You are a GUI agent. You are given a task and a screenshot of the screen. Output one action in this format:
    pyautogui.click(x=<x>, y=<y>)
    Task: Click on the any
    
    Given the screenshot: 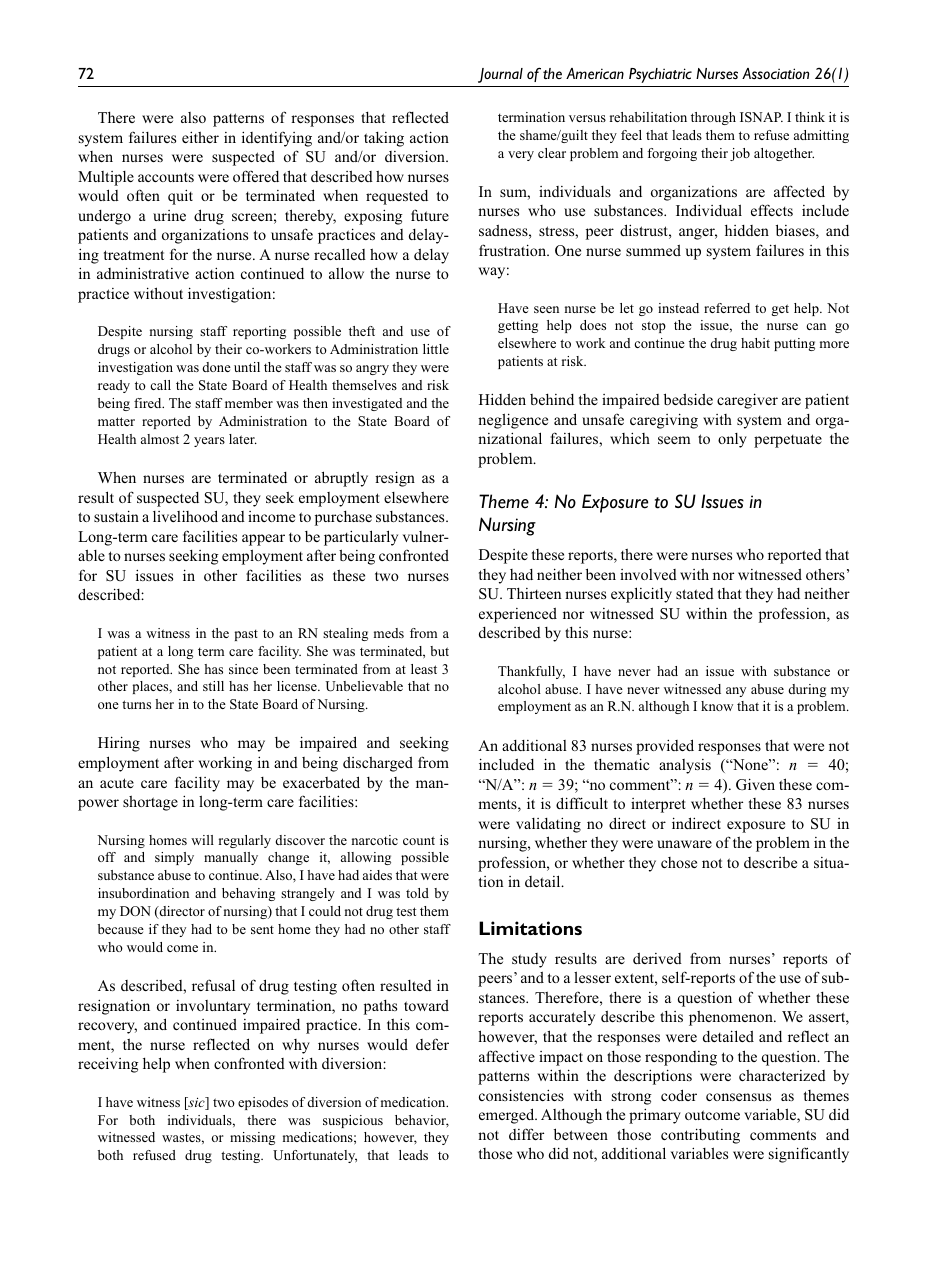 What is the action you would take?
    pyautogui.click(x=736, y=692)
